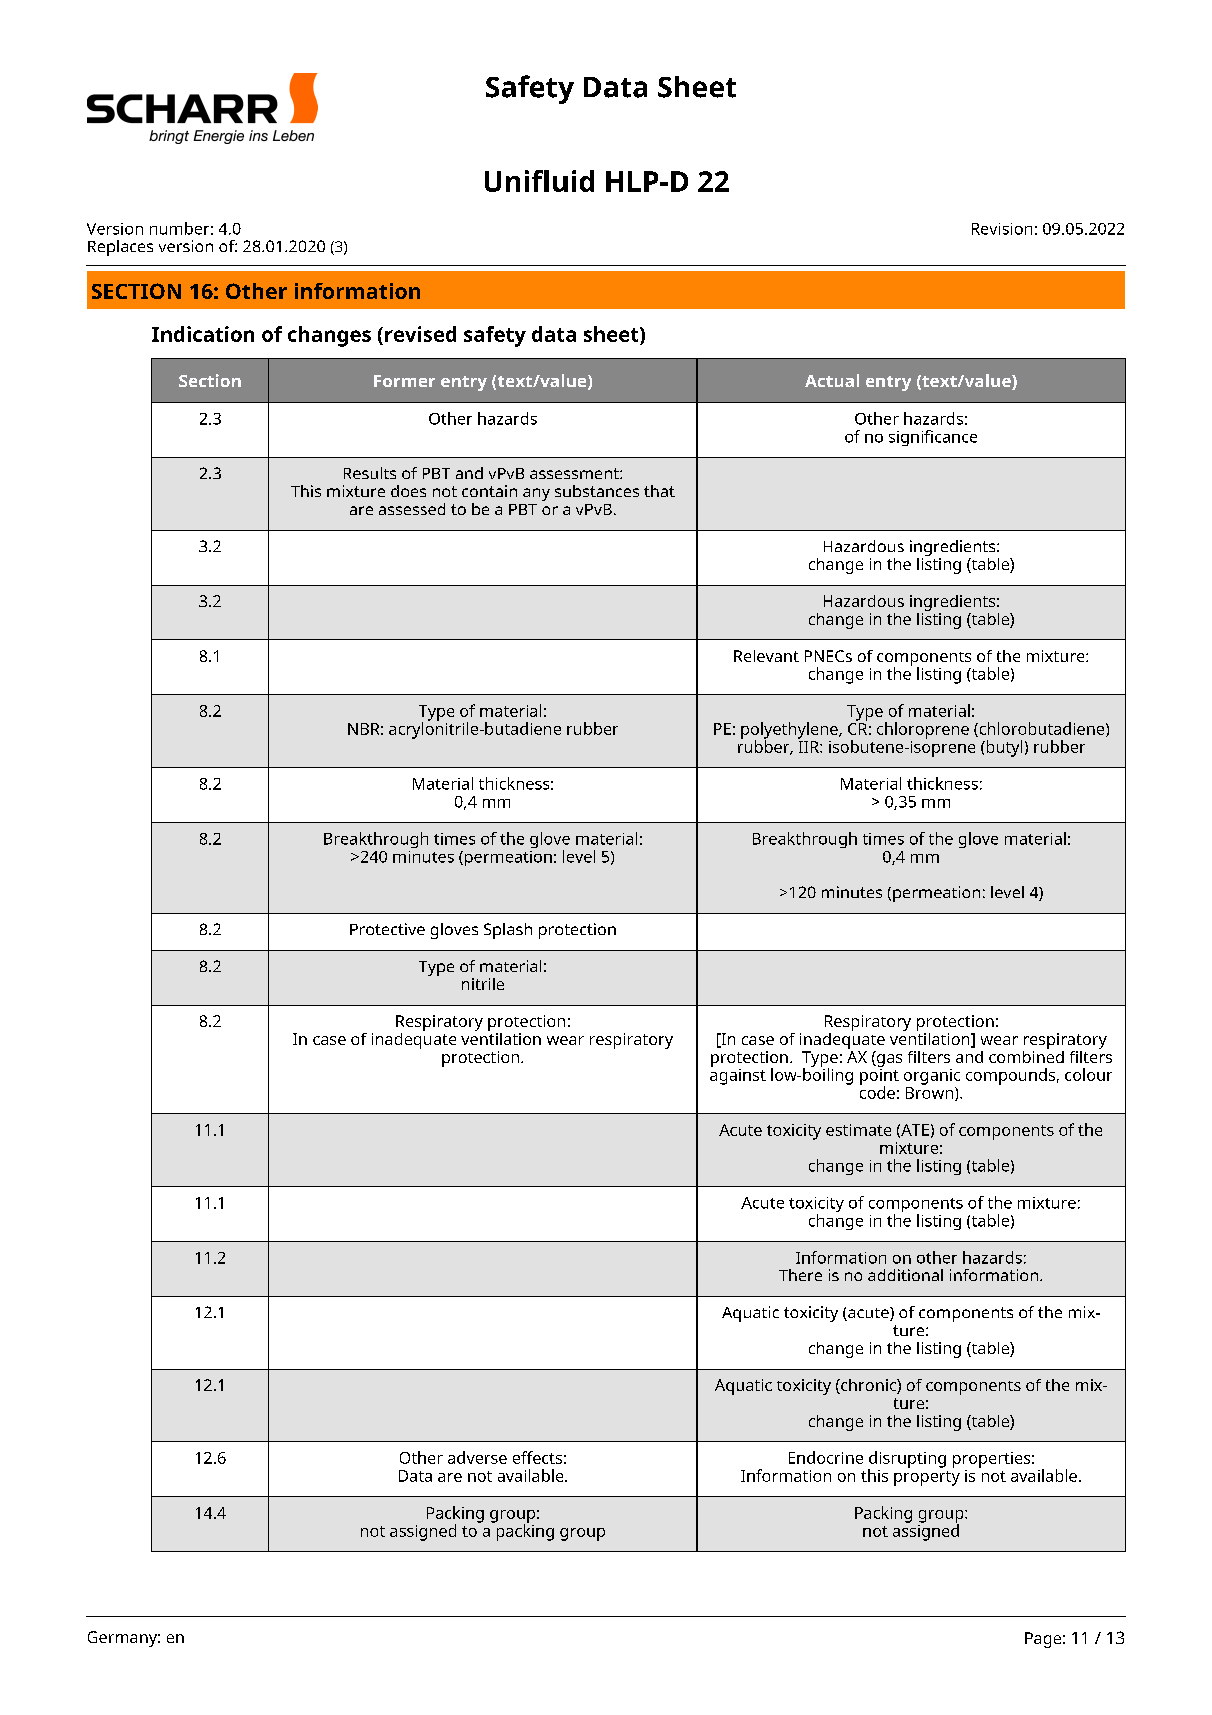 This page has width=1212, height=1715. What do you see at coordinates (203, 334) in the page?
I see `Indication` at bounding box center [203, 334].
